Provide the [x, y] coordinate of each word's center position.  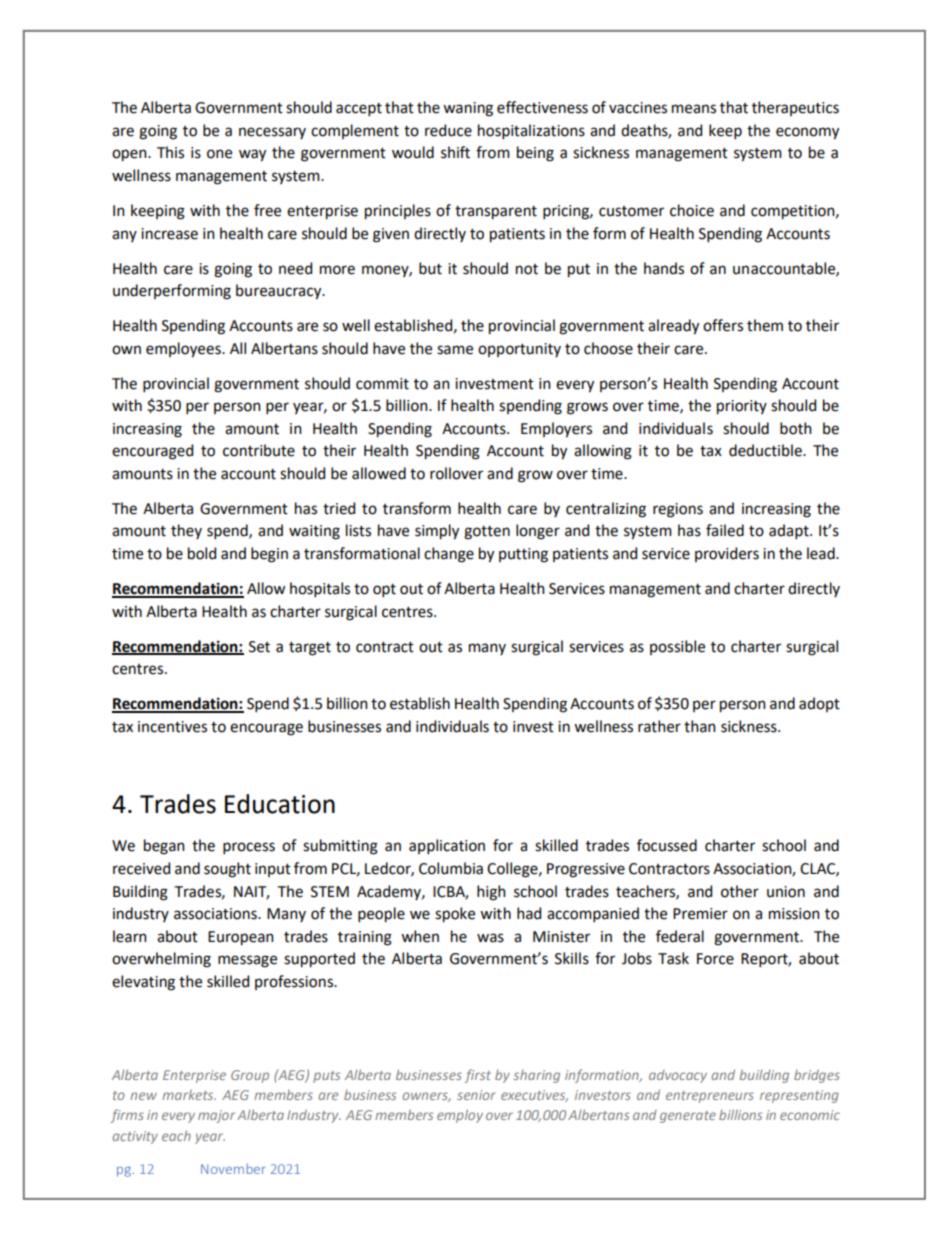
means [694, 109]
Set [259, 647]
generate [688, 1117]
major [216, 1116]
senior [476, 1095]
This [170, 152]
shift [455, 152]
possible [677, 647]
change [449, 555]
